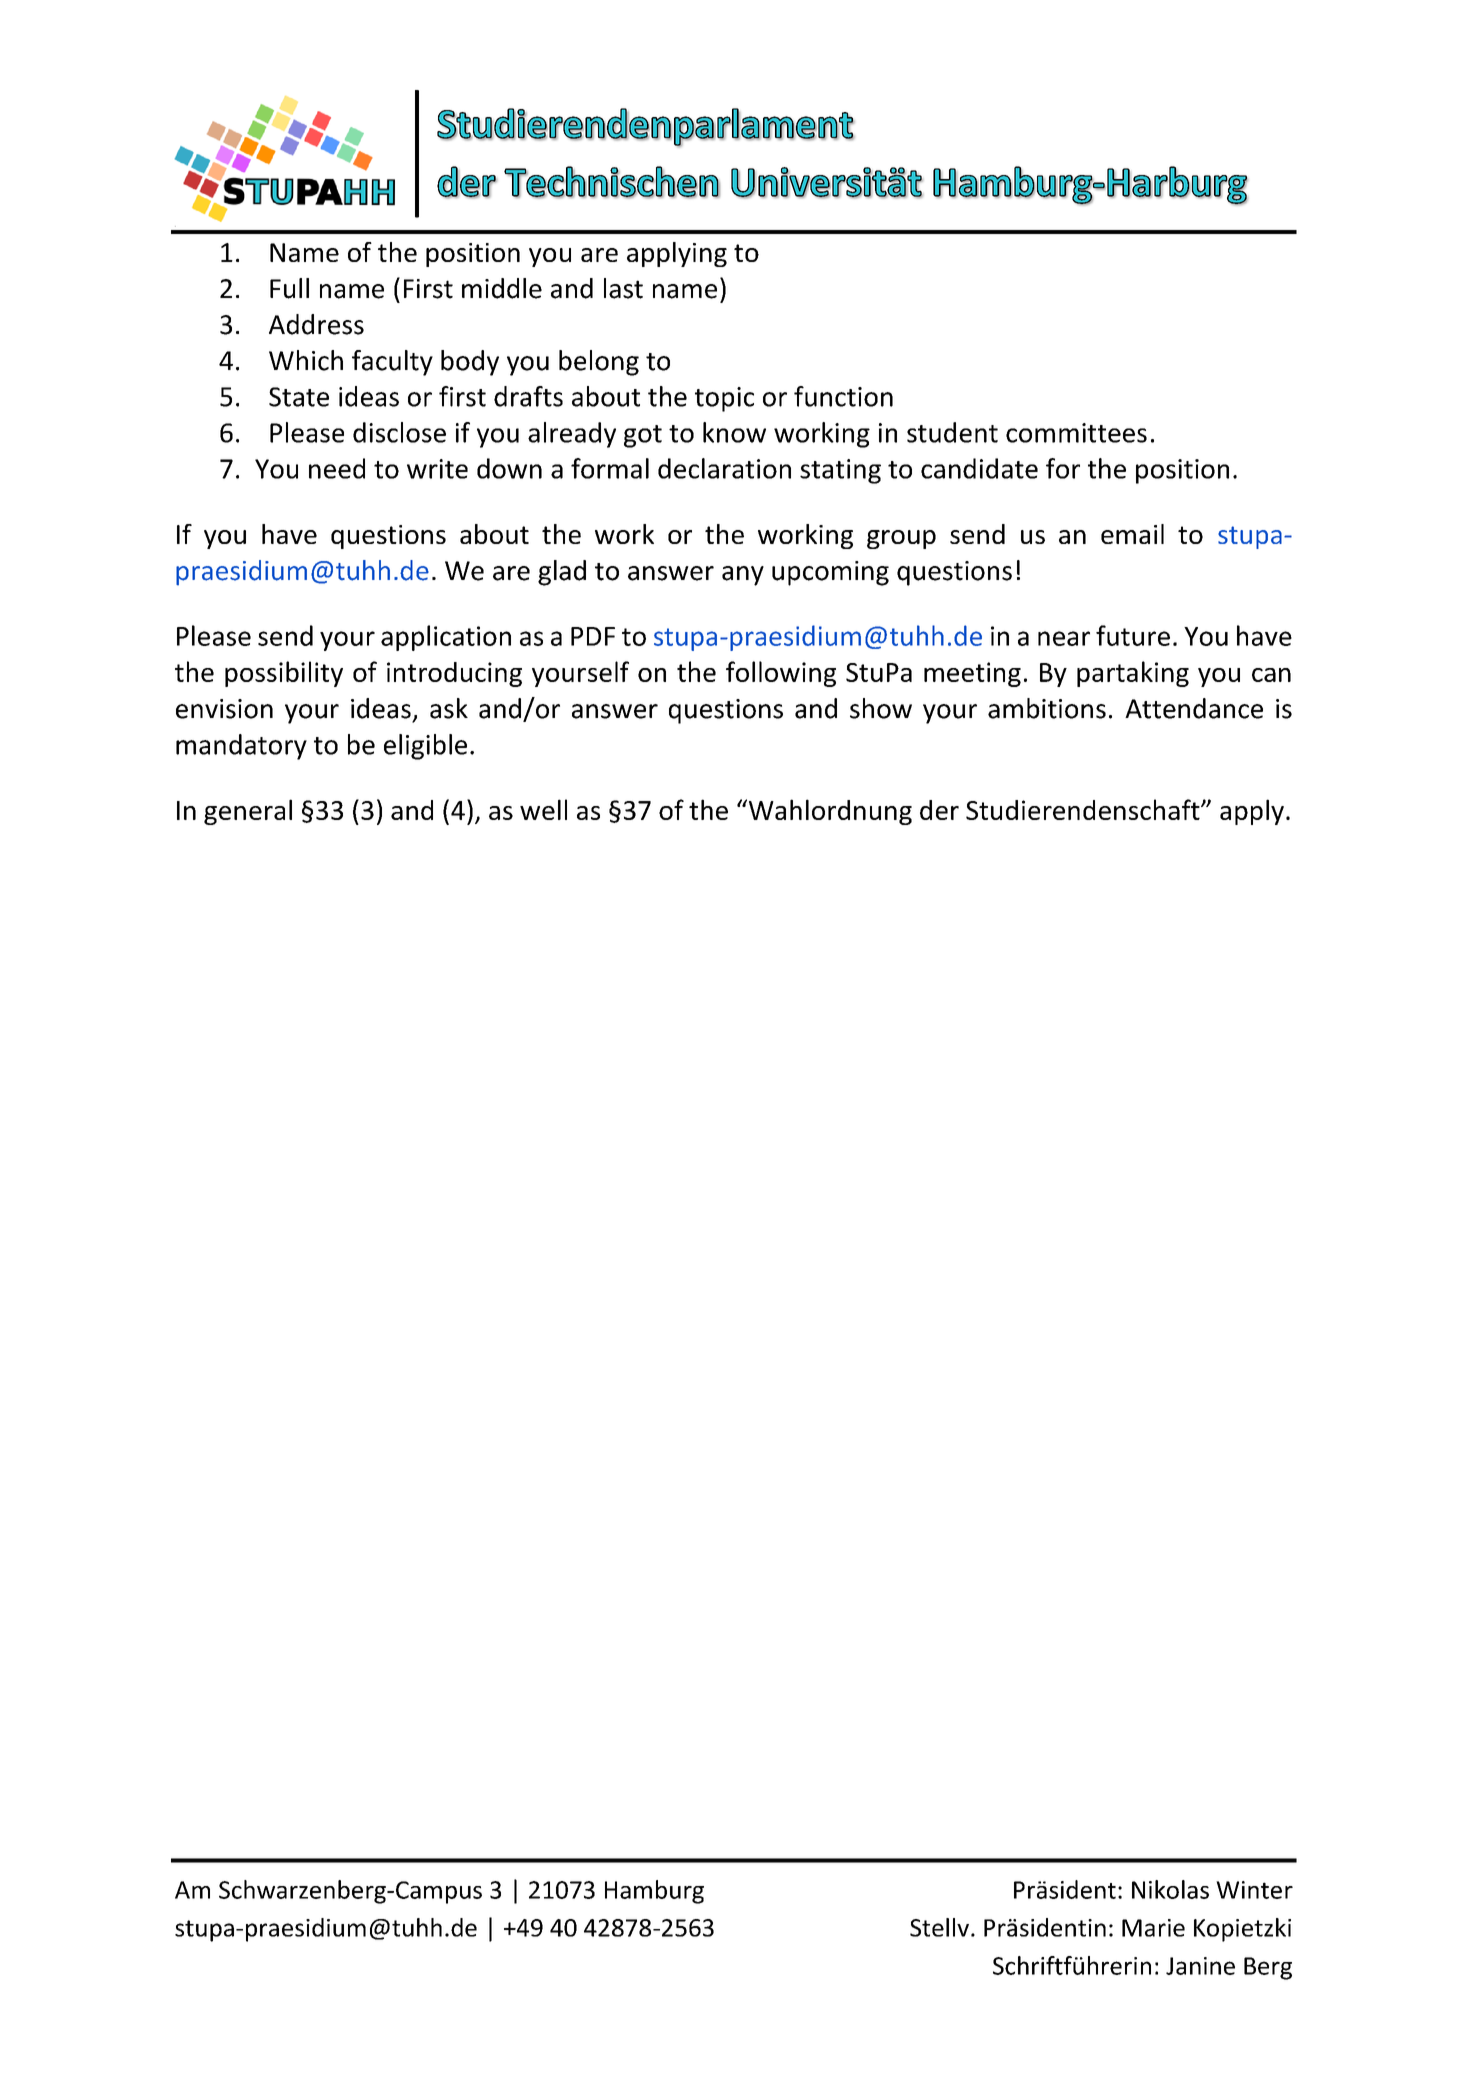 This document has height=2074, width=1467. Describe the element at coordinates (1153, 1928) in the document. I see `Marie` at that location.
